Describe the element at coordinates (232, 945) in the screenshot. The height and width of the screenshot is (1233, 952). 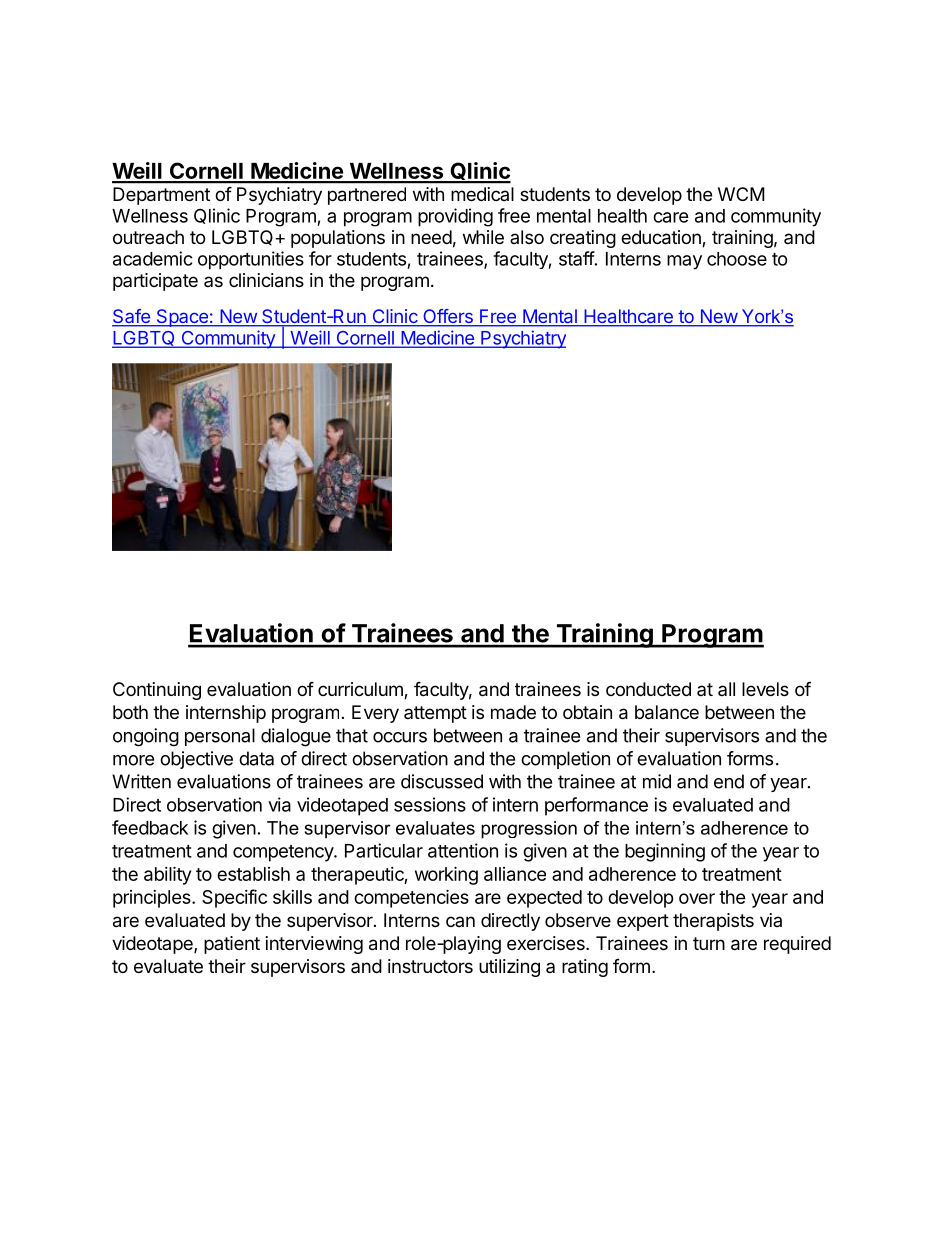
I see `patient` at that location.
